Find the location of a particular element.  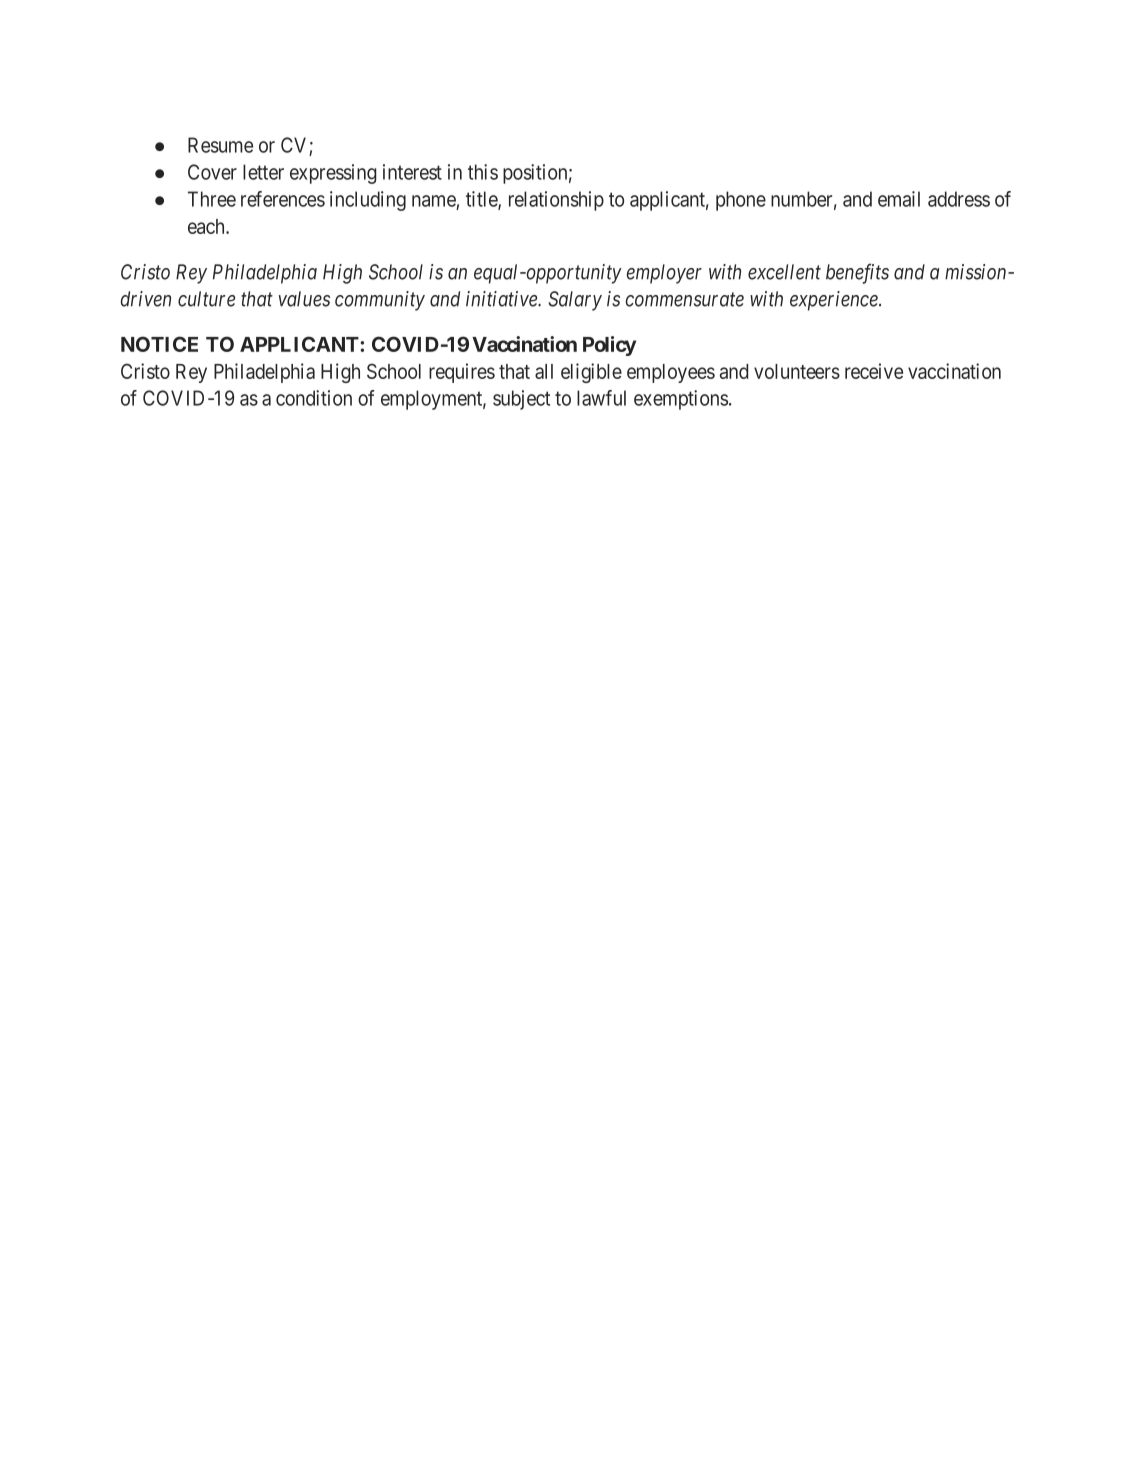

email is located at coordinates (899, 199).
